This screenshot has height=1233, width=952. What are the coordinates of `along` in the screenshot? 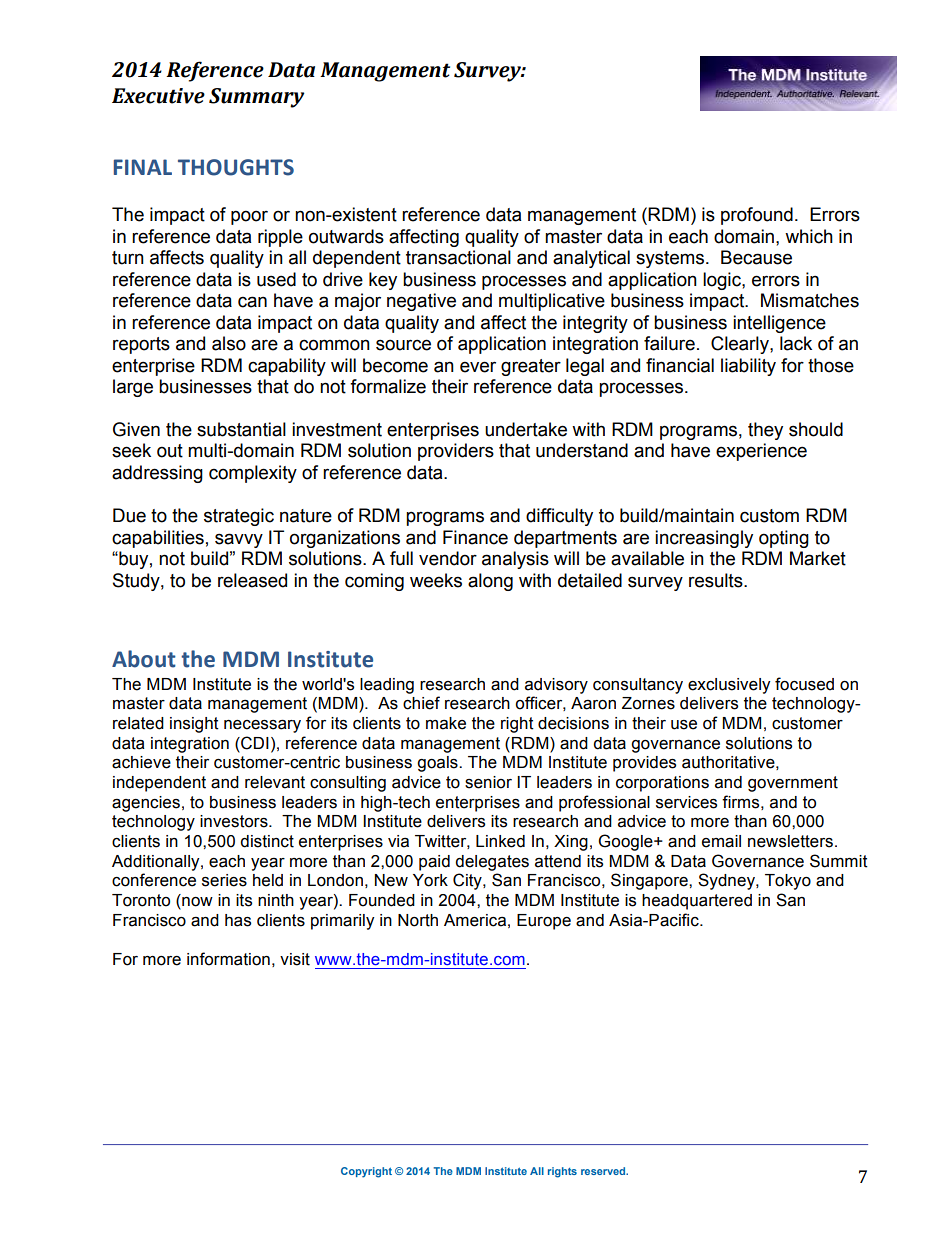 It's located at (490, 582).
